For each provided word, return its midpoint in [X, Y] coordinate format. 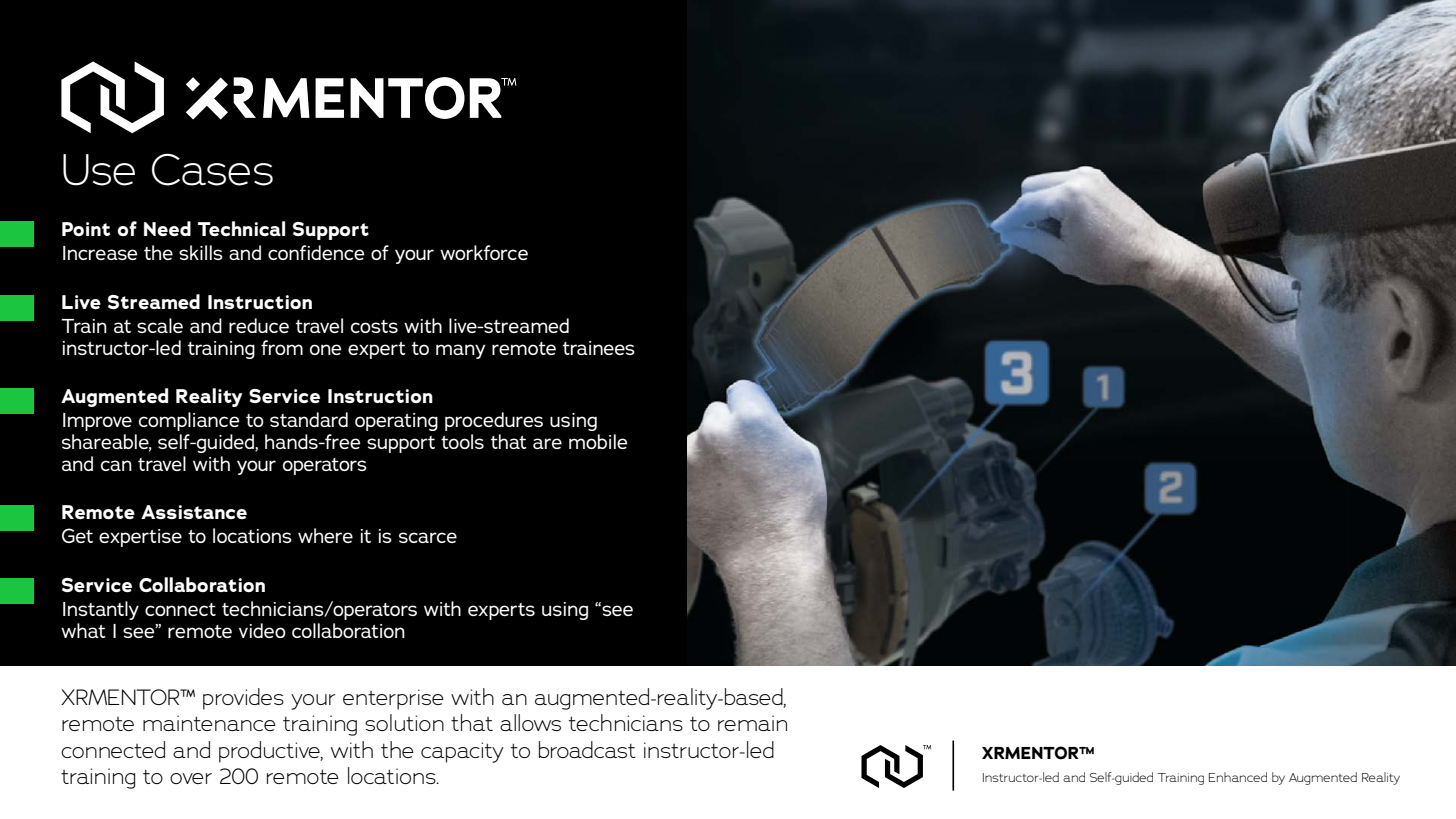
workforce [484, 252]
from [282, 347]
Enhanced [1238, 777]
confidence [316, 252]
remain [752, 723]
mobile [598, 441]
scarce [428, 537]
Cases [212, 169]
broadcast [587, 749]
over [191, 778]
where [325, 535]
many [461, 351]
